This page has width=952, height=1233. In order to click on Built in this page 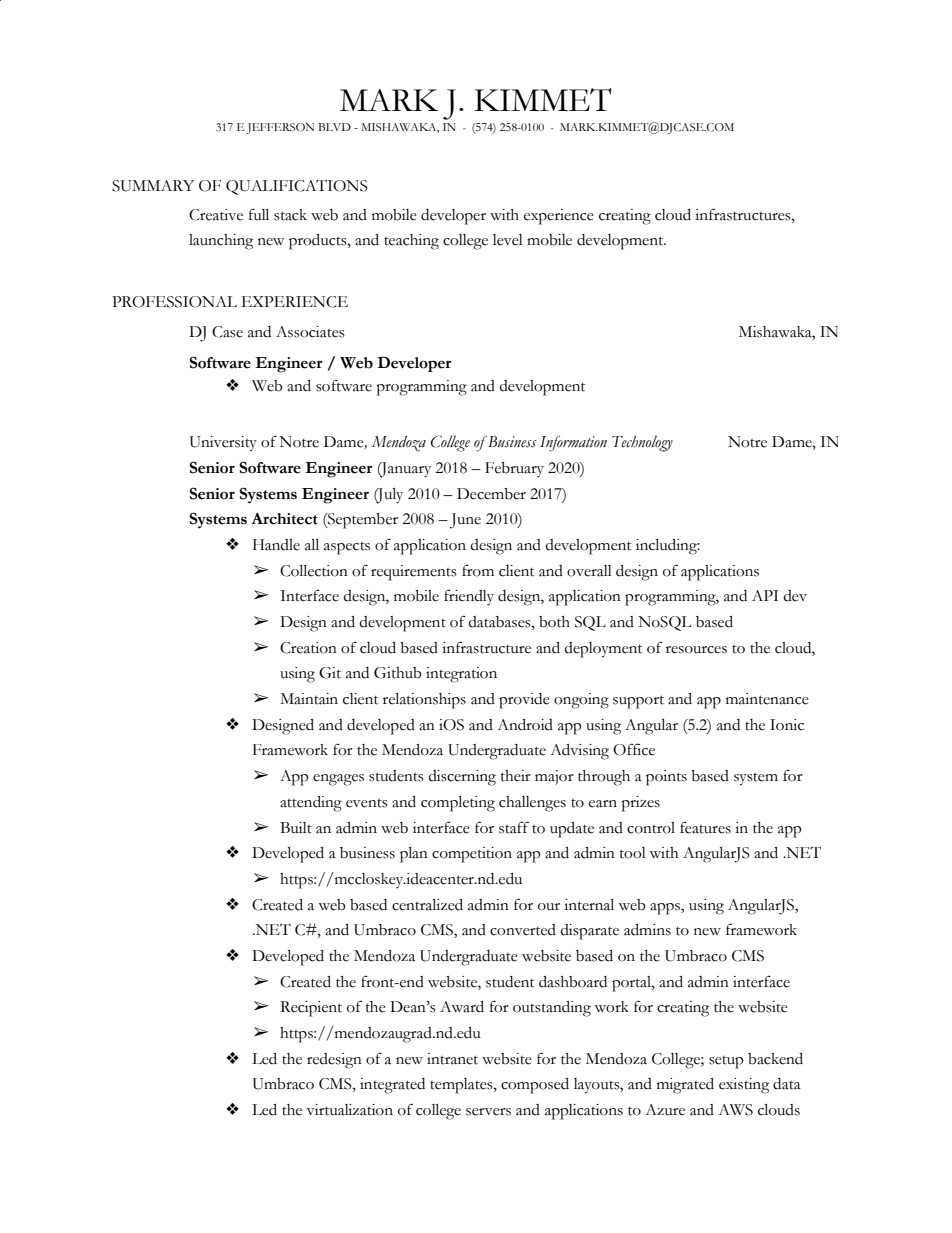, I will do `click(296, 828)`.
